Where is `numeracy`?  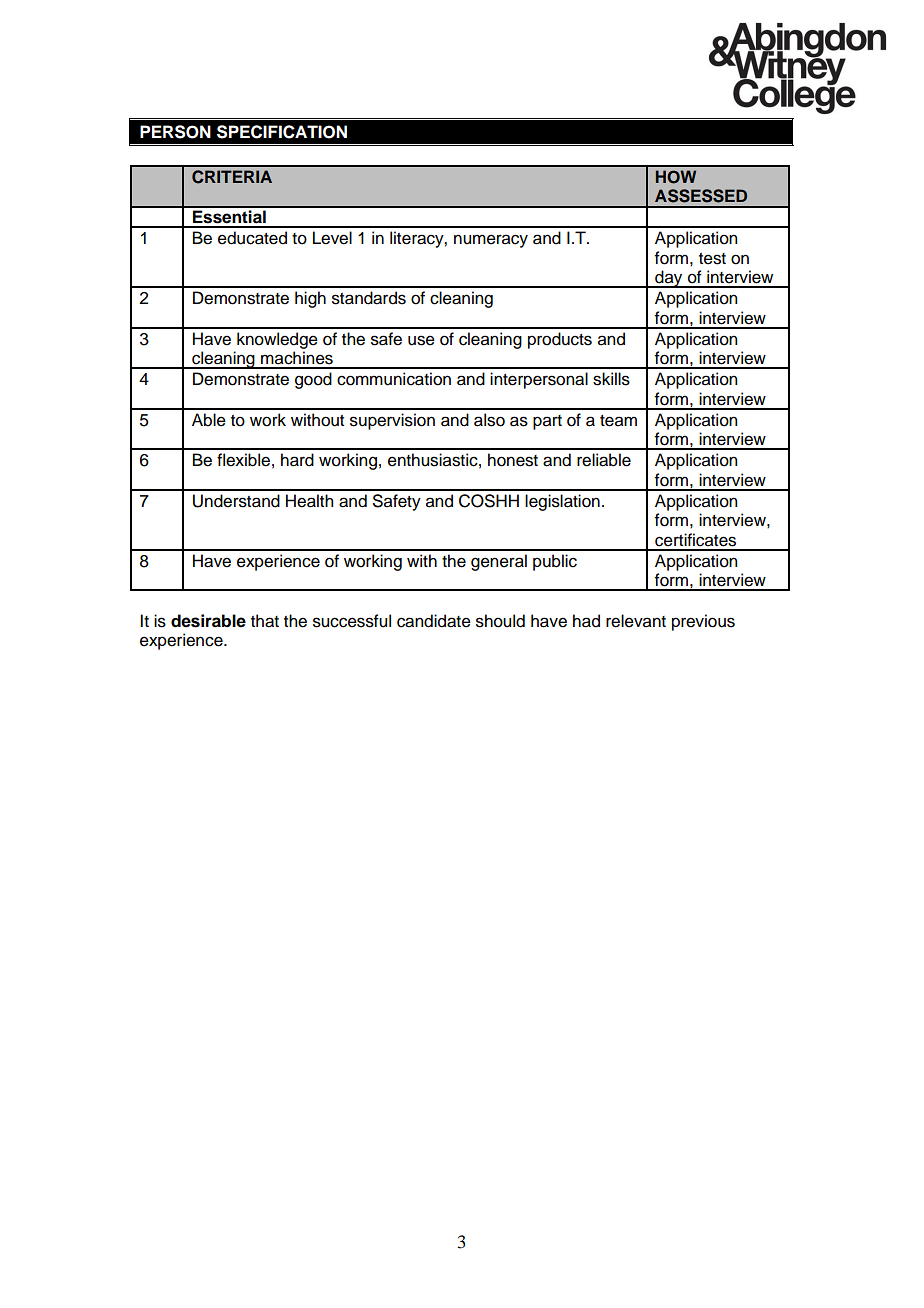 numeracy is located at coordinates (491, 241).
